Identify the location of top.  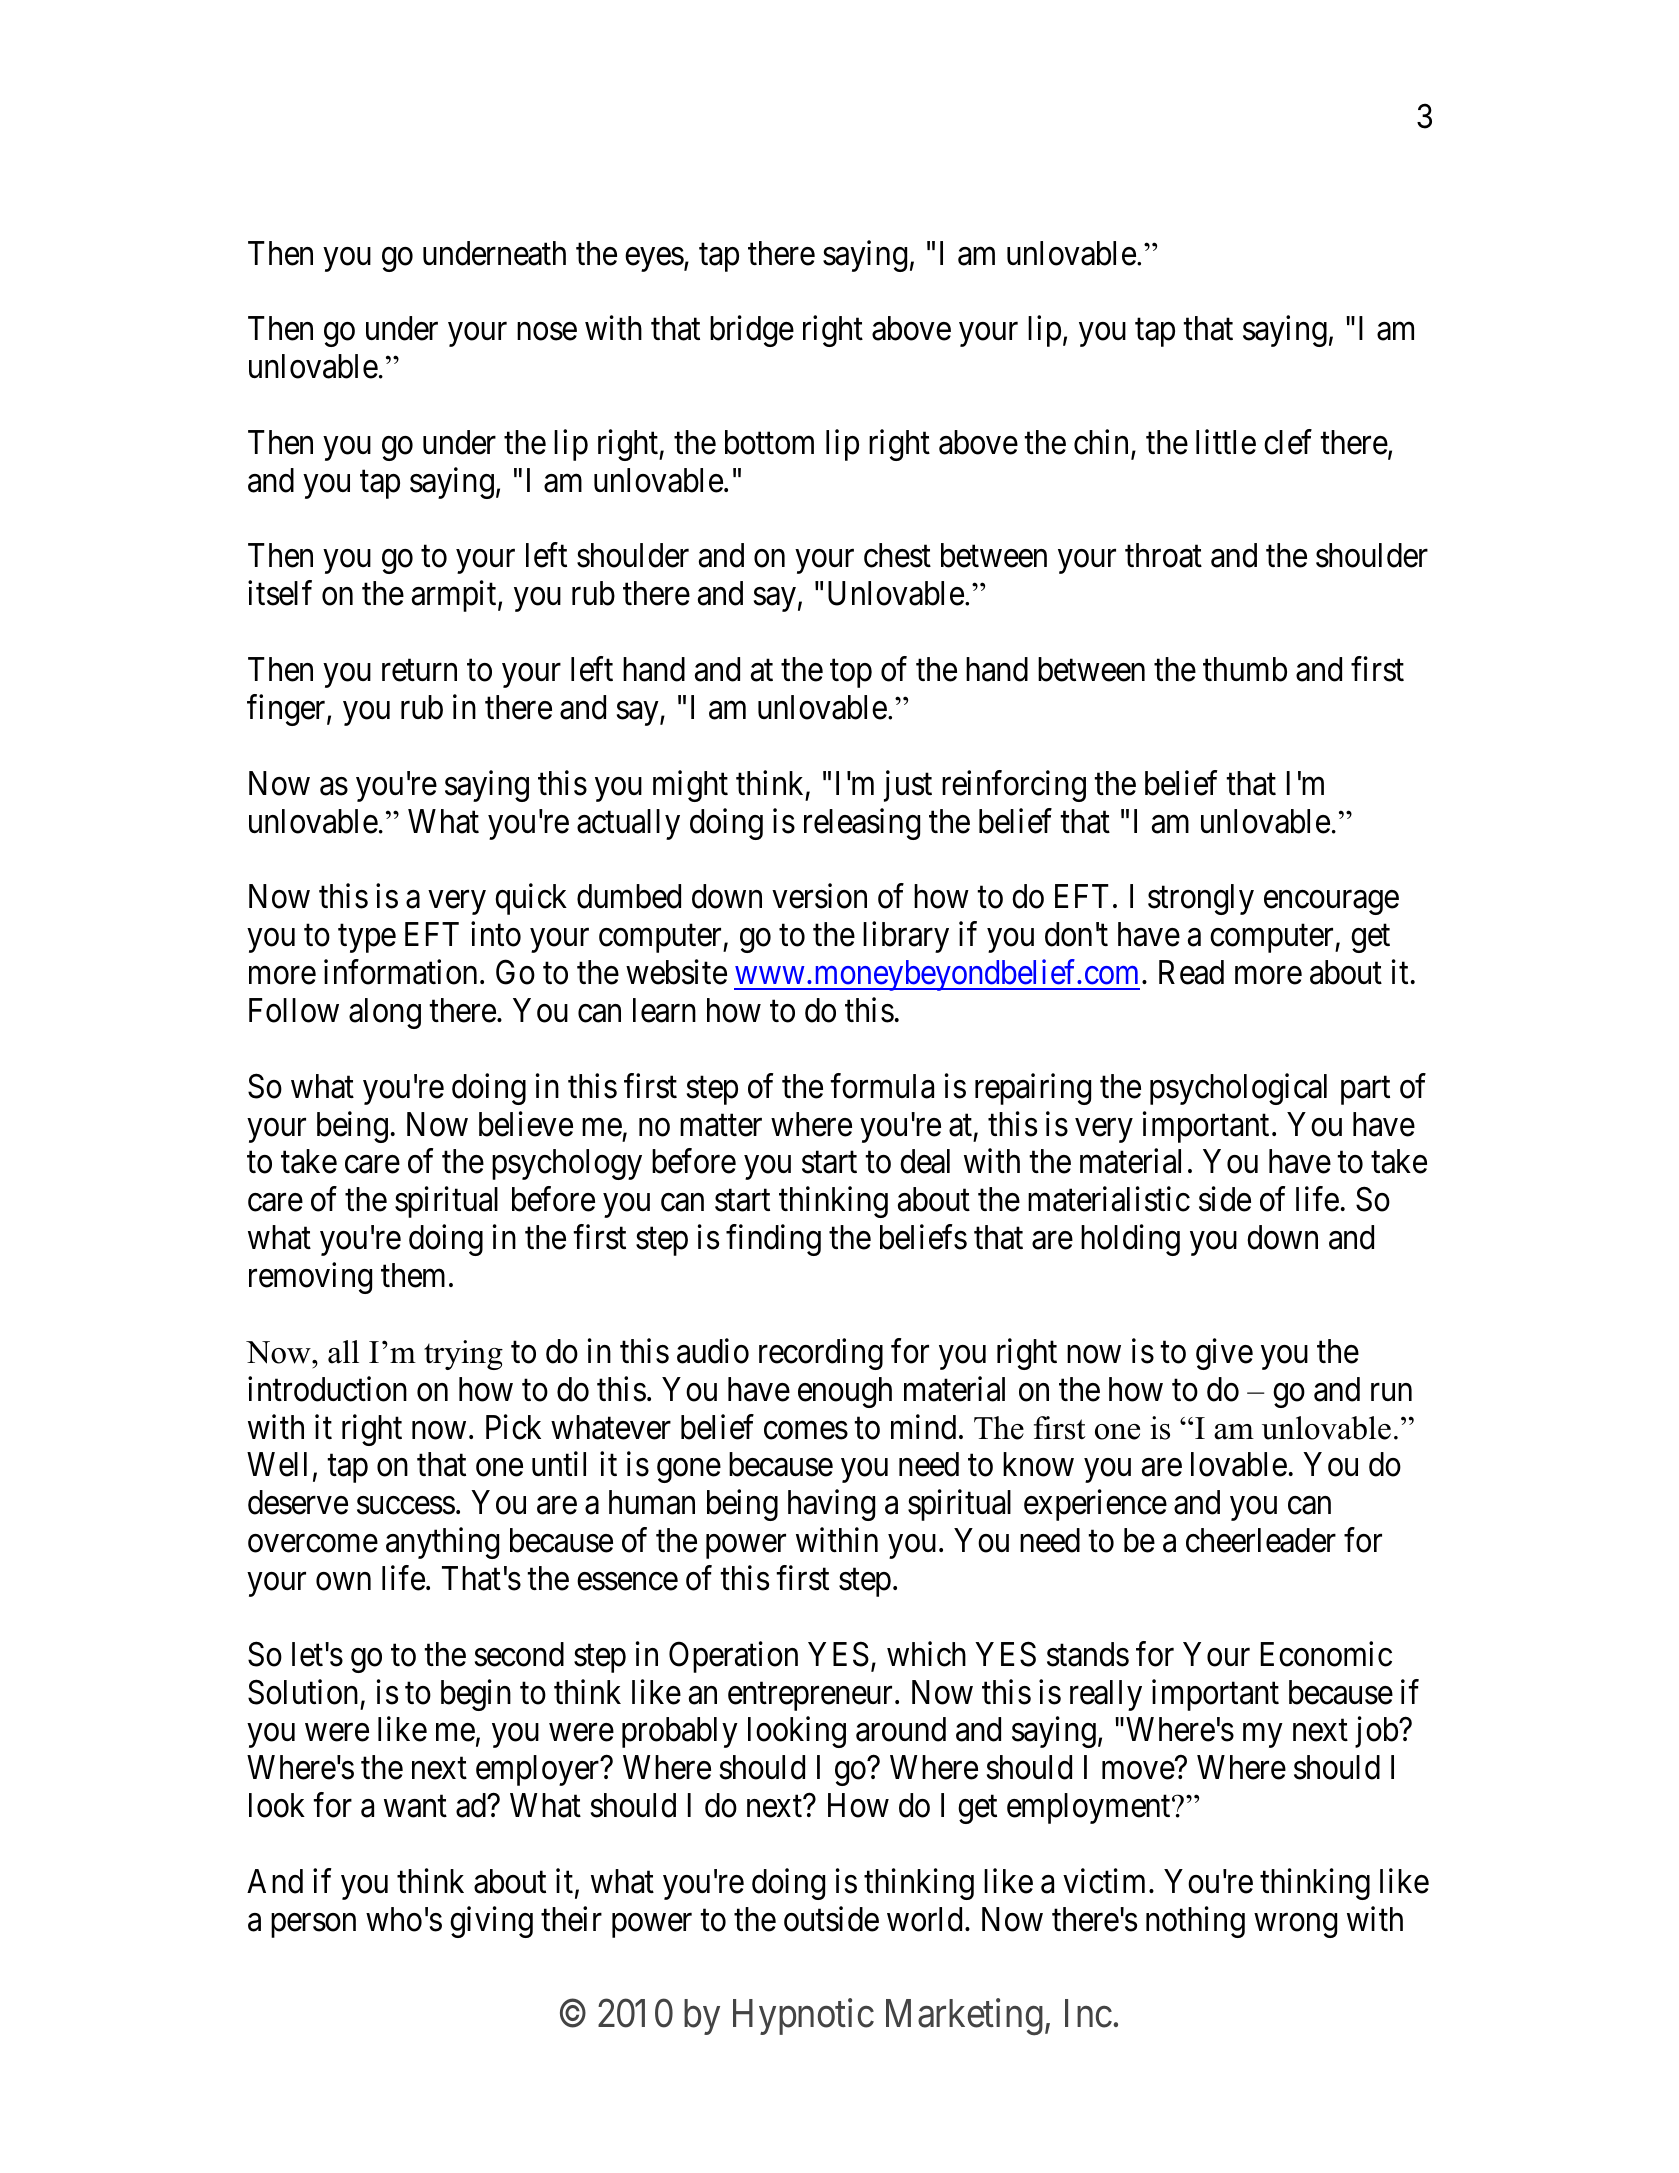
(851, 674).
